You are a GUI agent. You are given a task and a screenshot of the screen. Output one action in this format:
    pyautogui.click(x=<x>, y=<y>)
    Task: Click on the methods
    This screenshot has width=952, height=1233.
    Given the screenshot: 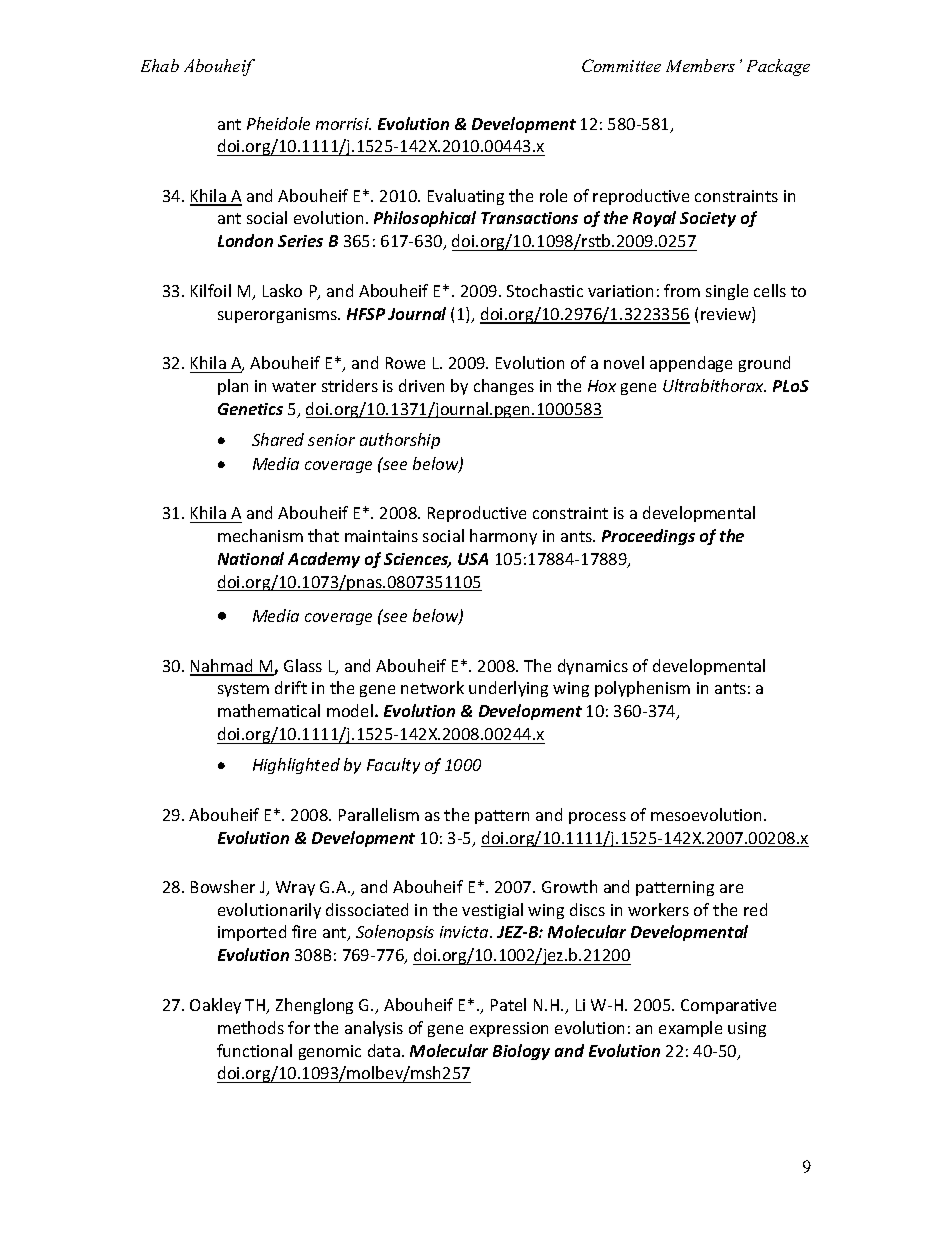 What is the action you would take?
    pyautogui.click(x=251, y=1027)
